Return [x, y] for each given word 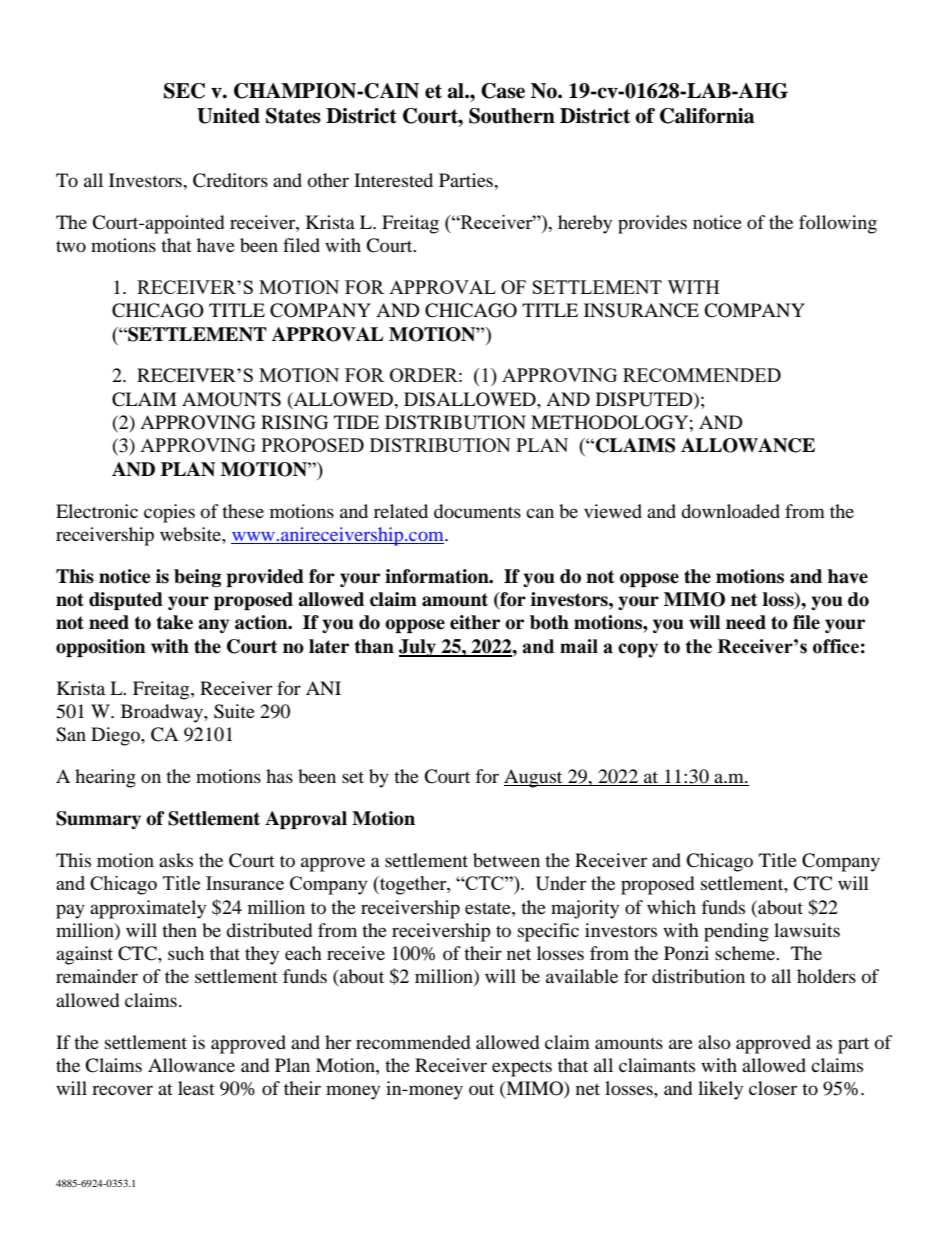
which [671, 907]
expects [522, 1069]
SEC [184, 91]
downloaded [730, 511]
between [506, 860]
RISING [294, 422]
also [714, 1042]
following [838, 224]
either [475, 622]
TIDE [356, 422]
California [707, 116]
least [196, 1088]
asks [176, 860]
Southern [512, 116]
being [197, 578]
